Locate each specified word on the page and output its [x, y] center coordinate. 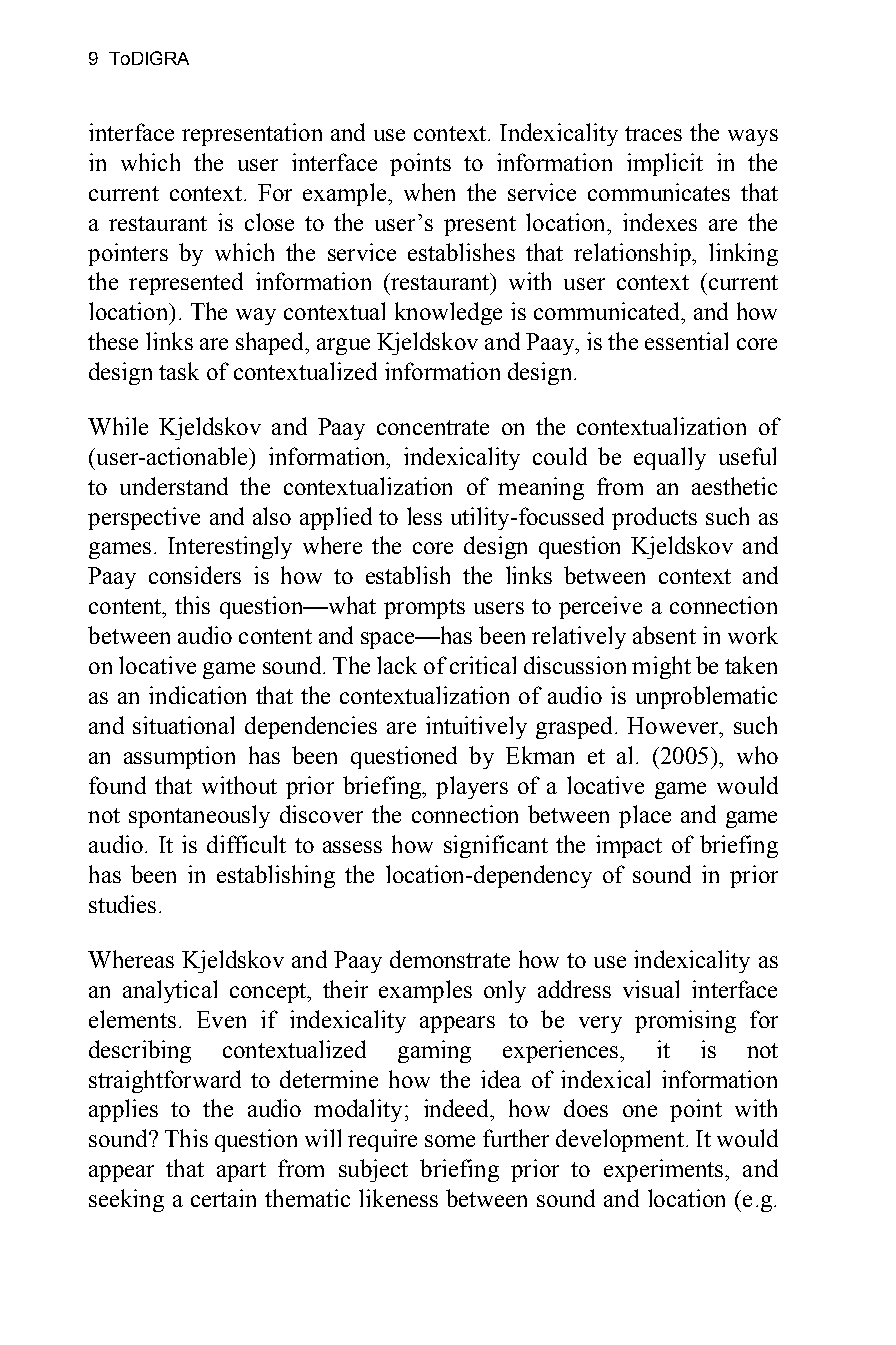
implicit [665, 164]
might [661, 667]
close [269, 222]
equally [670, 458]
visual [651, 989]
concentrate [433, 427]
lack [397, 665]
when [429, 192]
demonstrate [450, 959]
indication [197, 695]
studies [122, 904]
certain [223, 1198]
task [179, 371]
